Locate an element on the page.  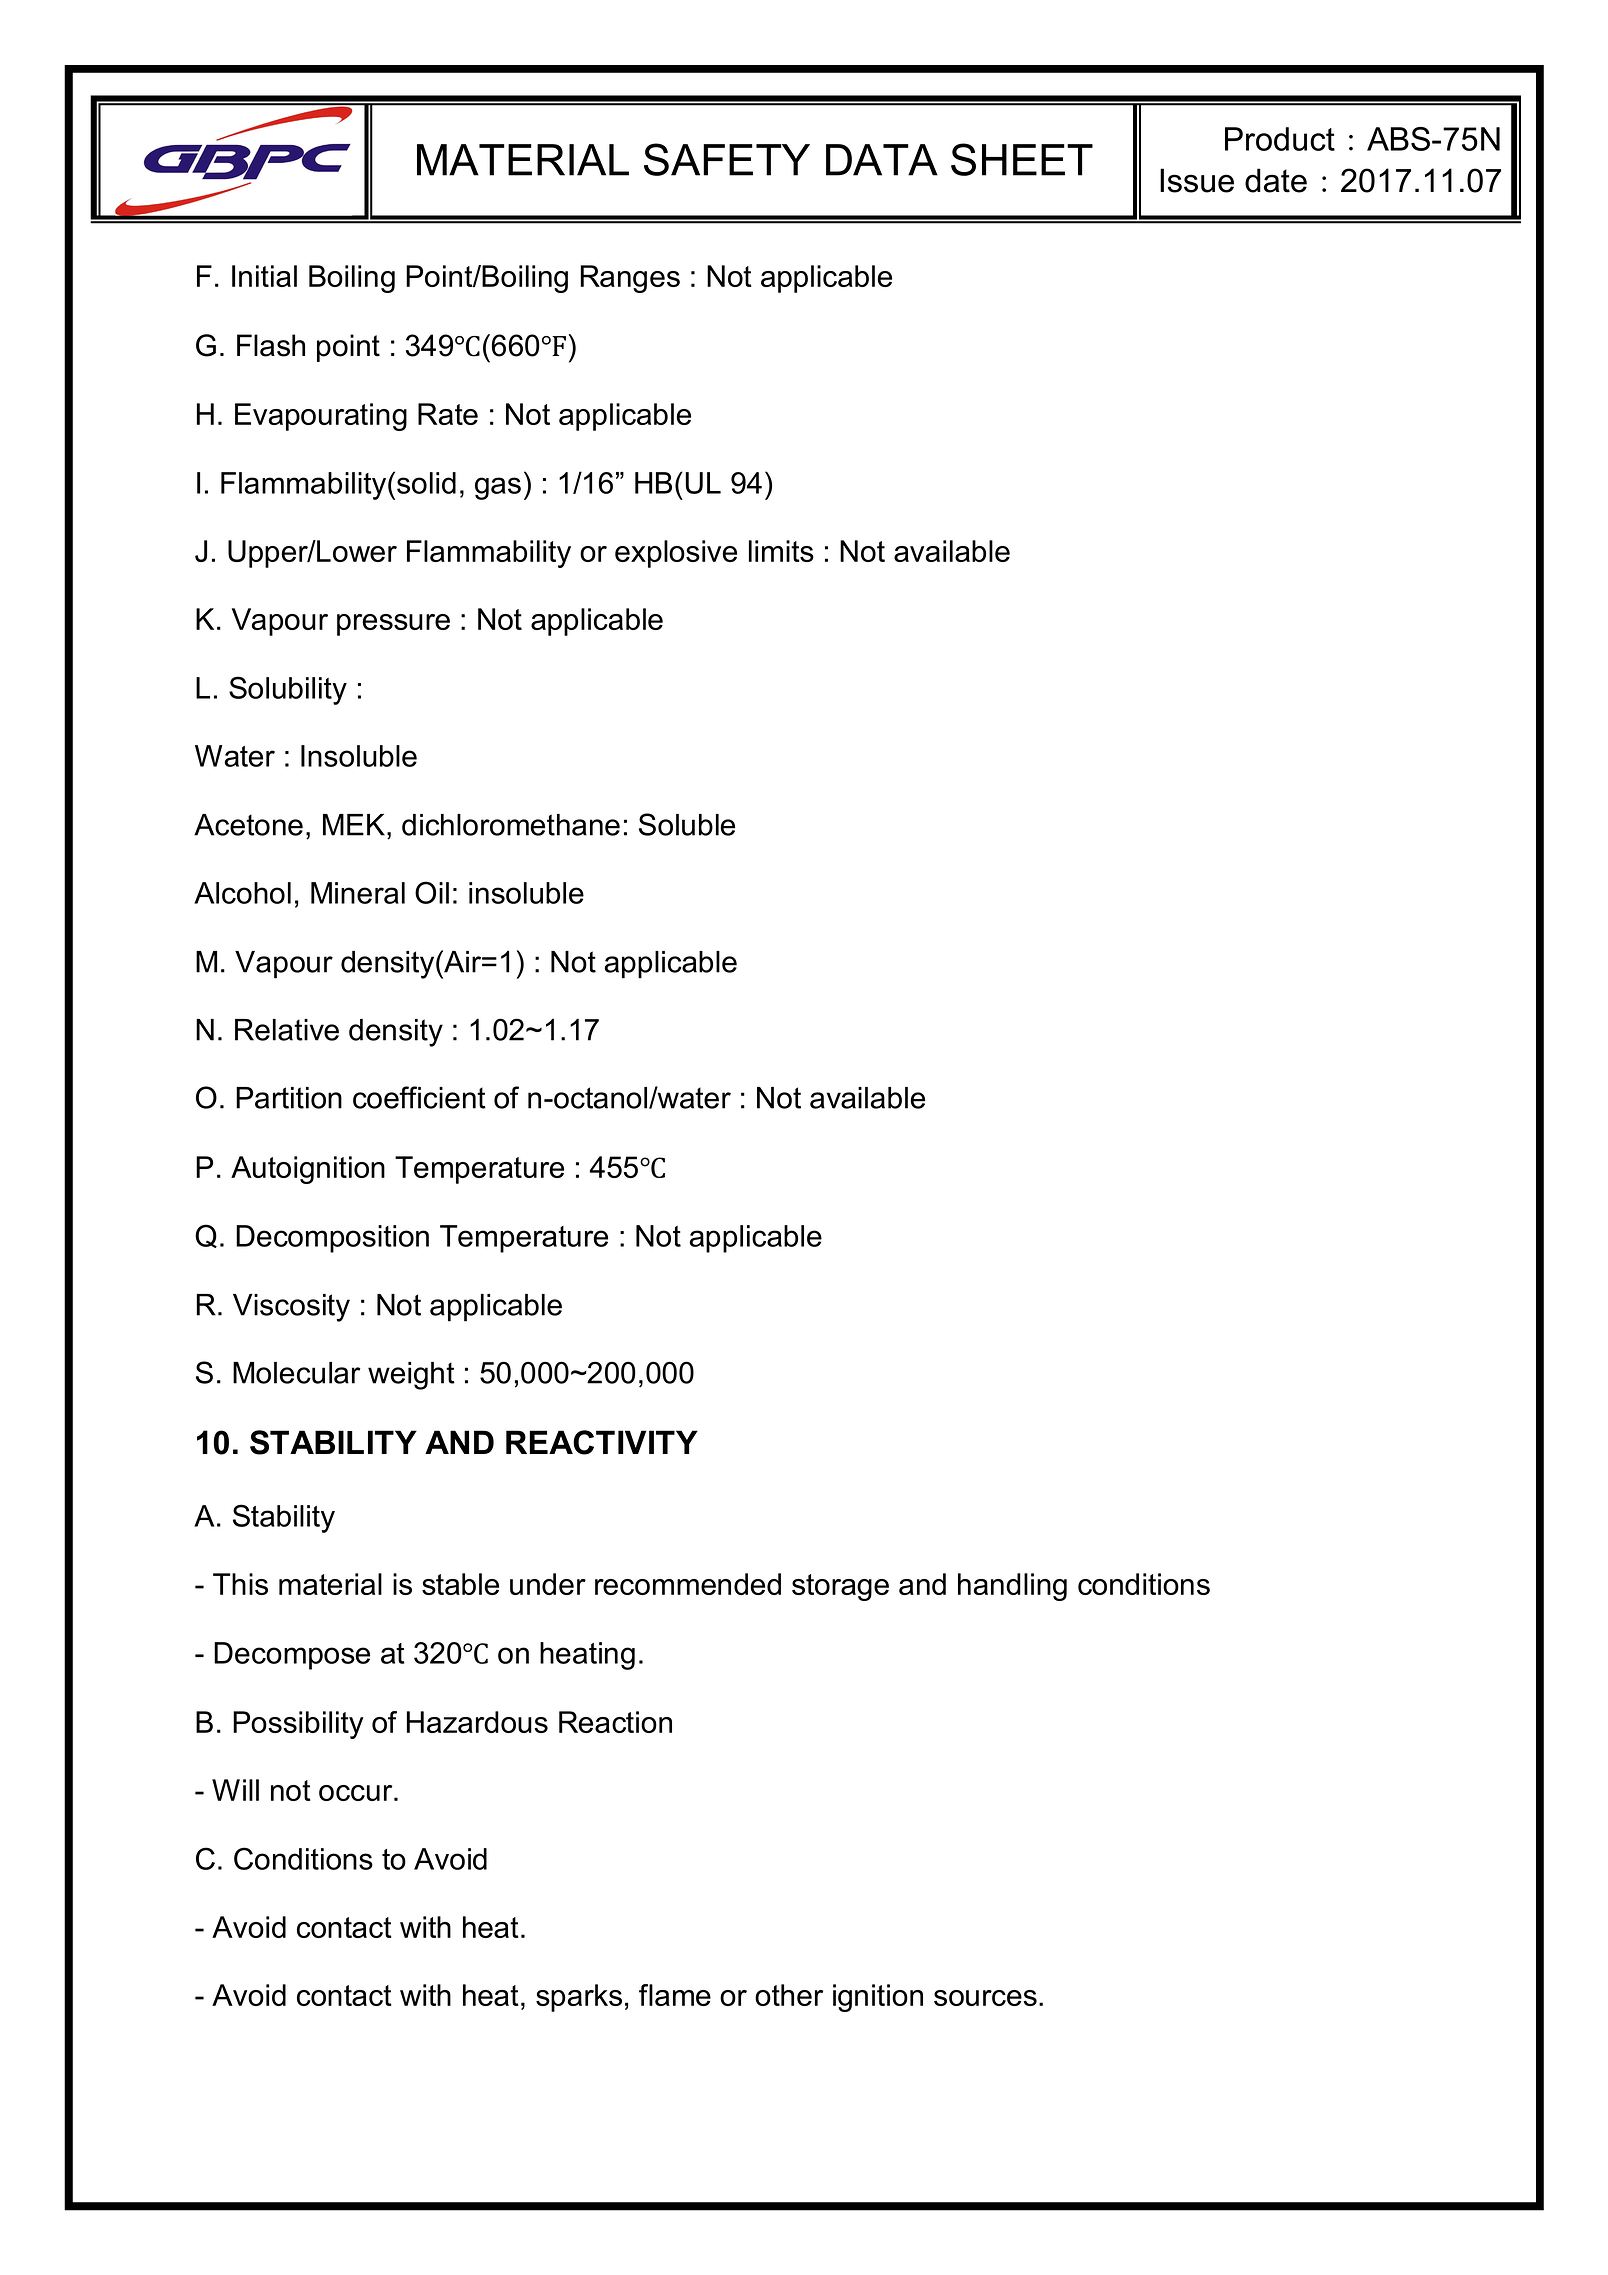
explosive is located at coordinates (676, 554).
